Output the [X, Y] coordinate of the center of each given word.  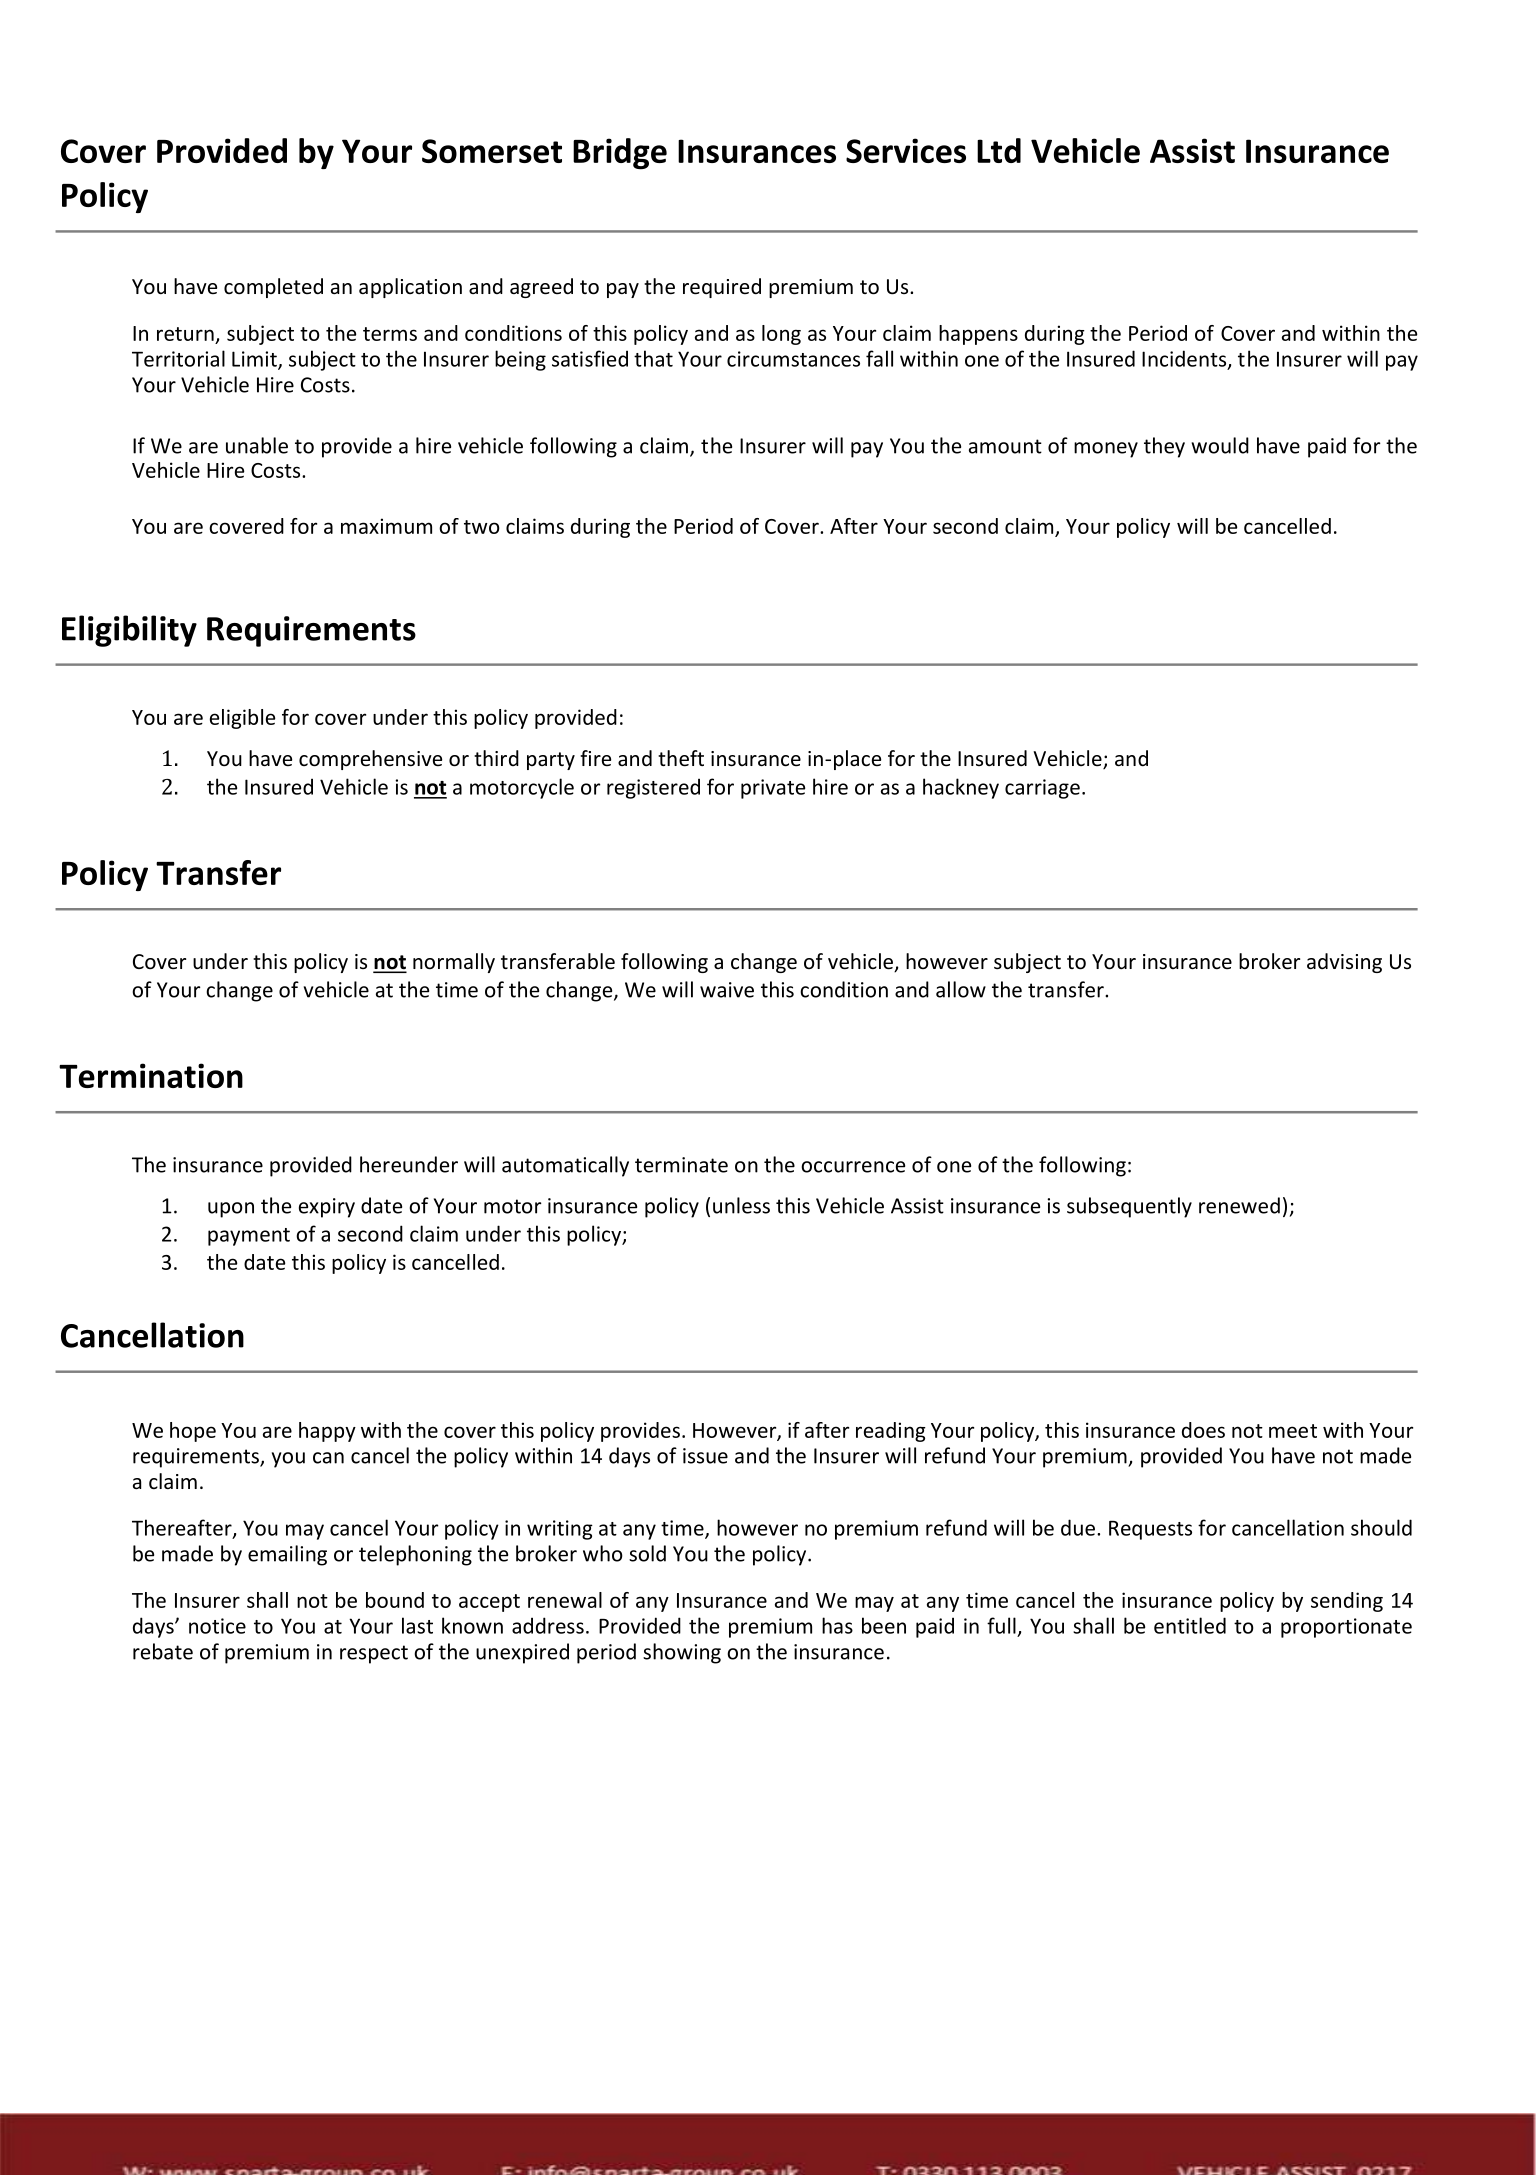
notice [217, 1626]
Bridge [620, 154]
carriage [1042, 789]
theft [681, 758]
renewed [1239, 1205]
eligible [242, 719]
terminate [681, 1165]
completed [273, 288]
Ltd [999, 150]
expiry [327, 1208]
